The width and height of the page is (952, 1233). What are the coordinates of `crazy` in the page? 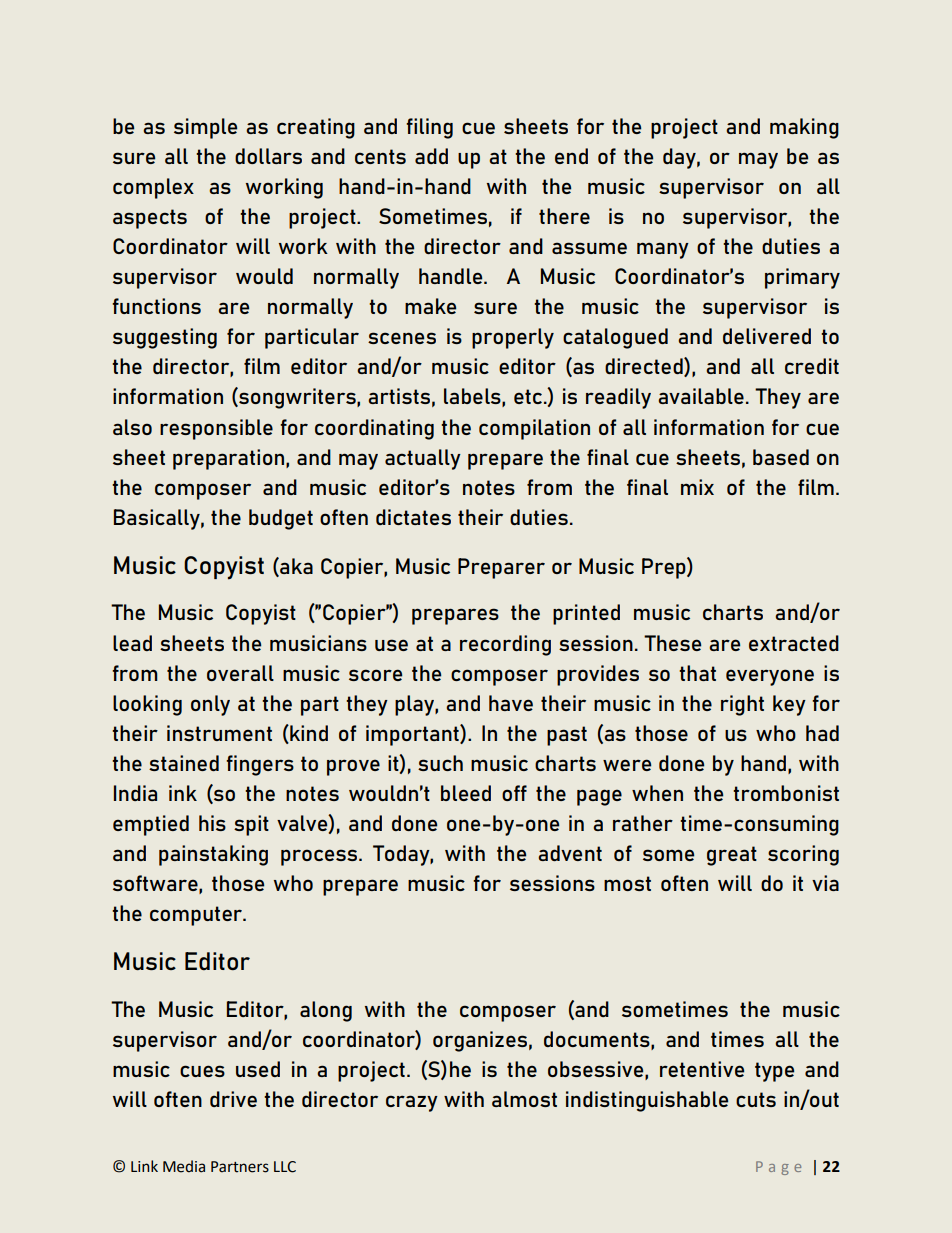 It's located at (412, 1103).
